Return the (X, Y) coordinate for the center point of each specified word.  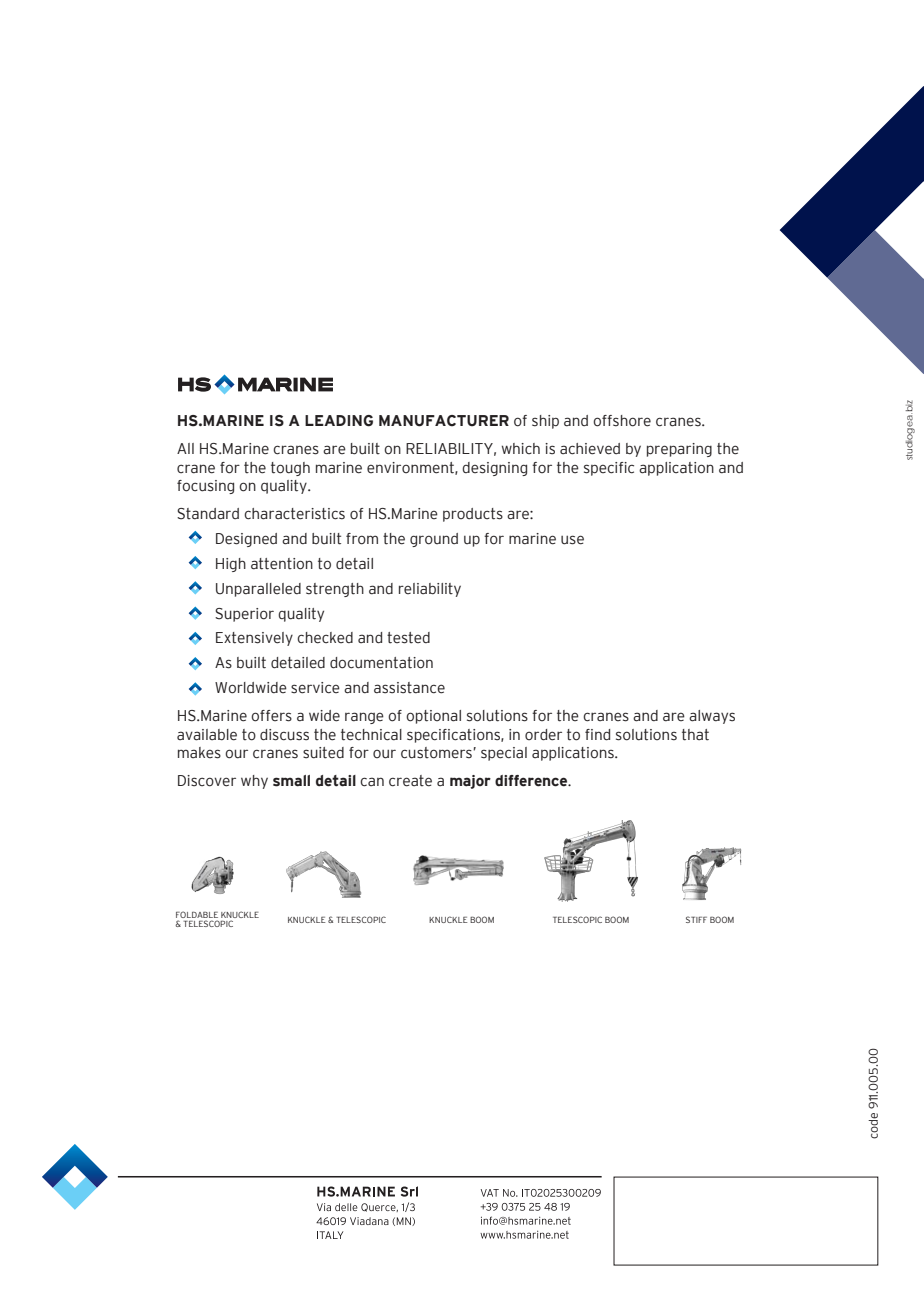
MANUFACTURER (444, 421)
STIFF (696, 919)
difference (532, 781)
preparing (679, 450)
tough (290, 469)
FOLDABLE (197, 916)
